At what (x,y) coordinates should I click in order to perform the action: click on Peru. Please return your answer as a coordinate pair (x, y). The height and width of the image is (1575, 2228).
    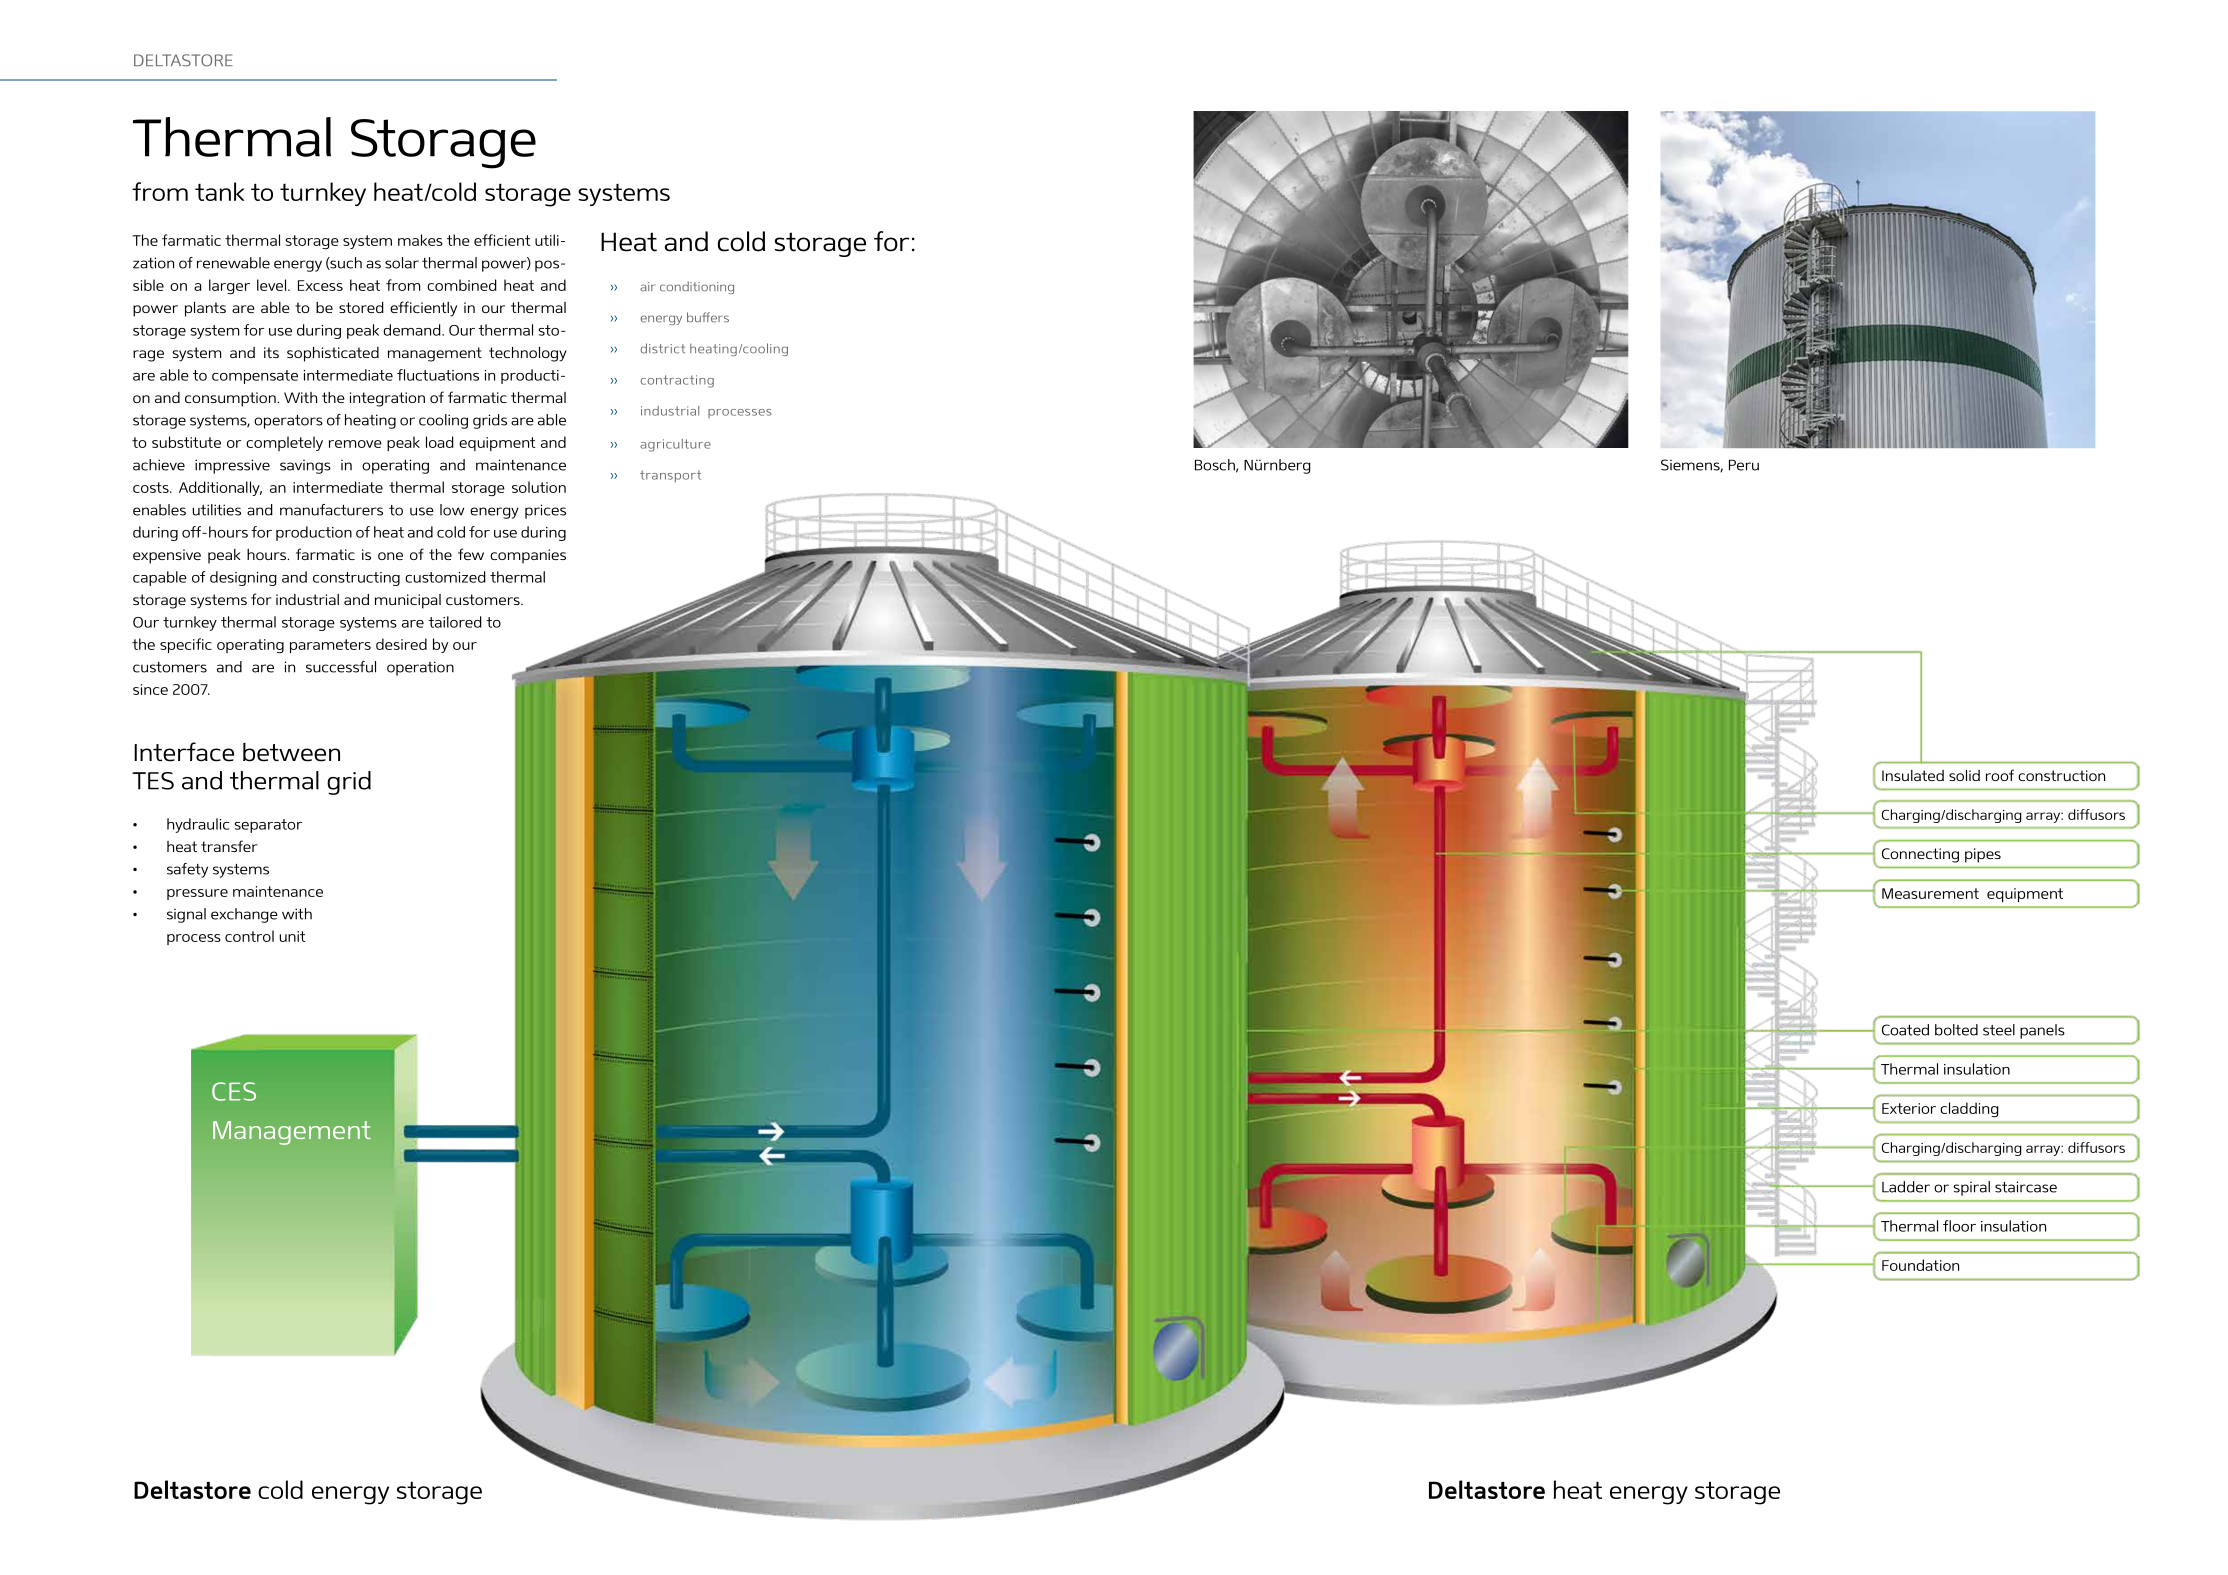
    Looking at the image, I should click on (1744, 465).
